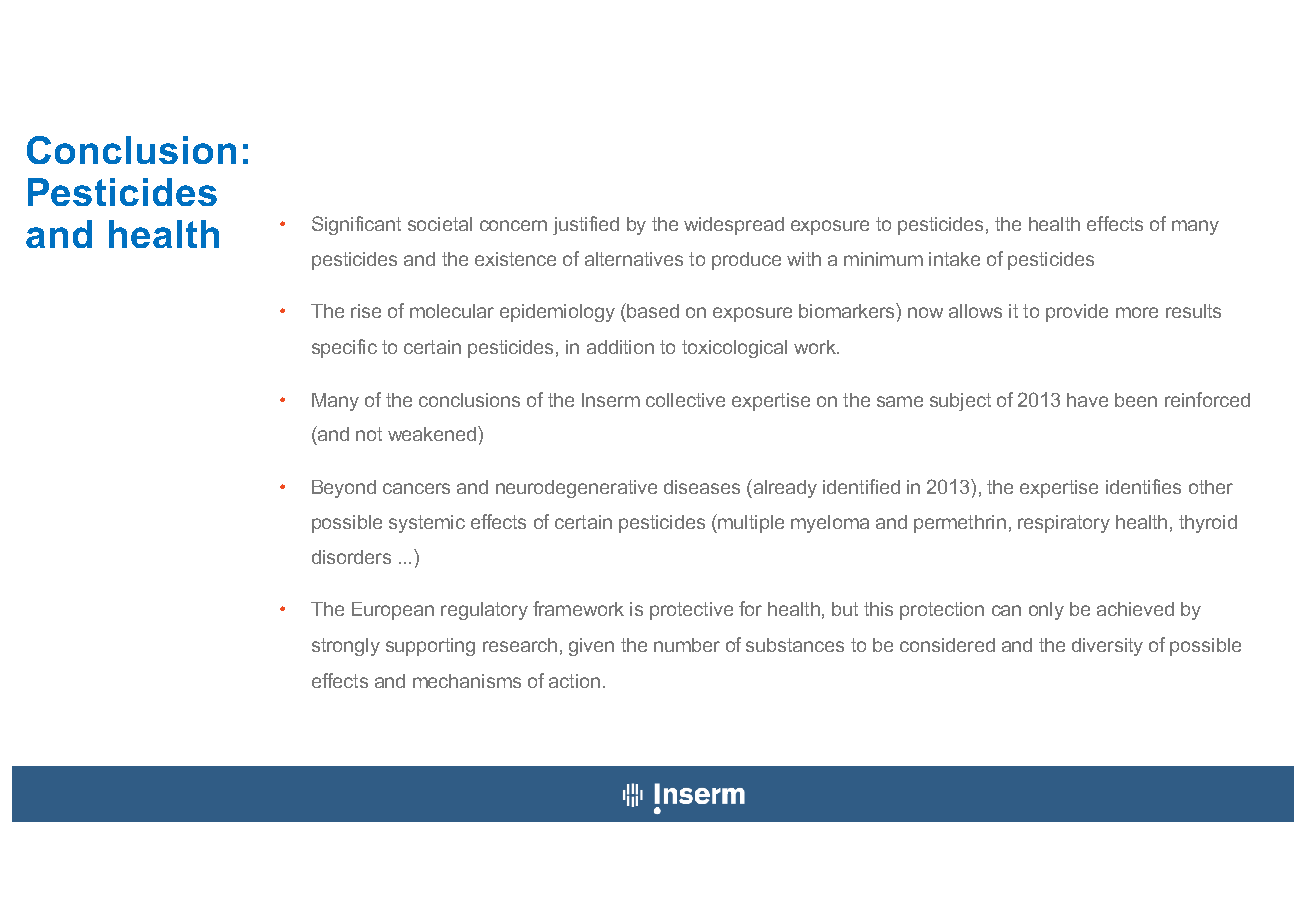 The width and height of the screenshot is (1308, 924). Describe the element at coordinates (784, 488) in the screenshot. I see `already` at that location.
